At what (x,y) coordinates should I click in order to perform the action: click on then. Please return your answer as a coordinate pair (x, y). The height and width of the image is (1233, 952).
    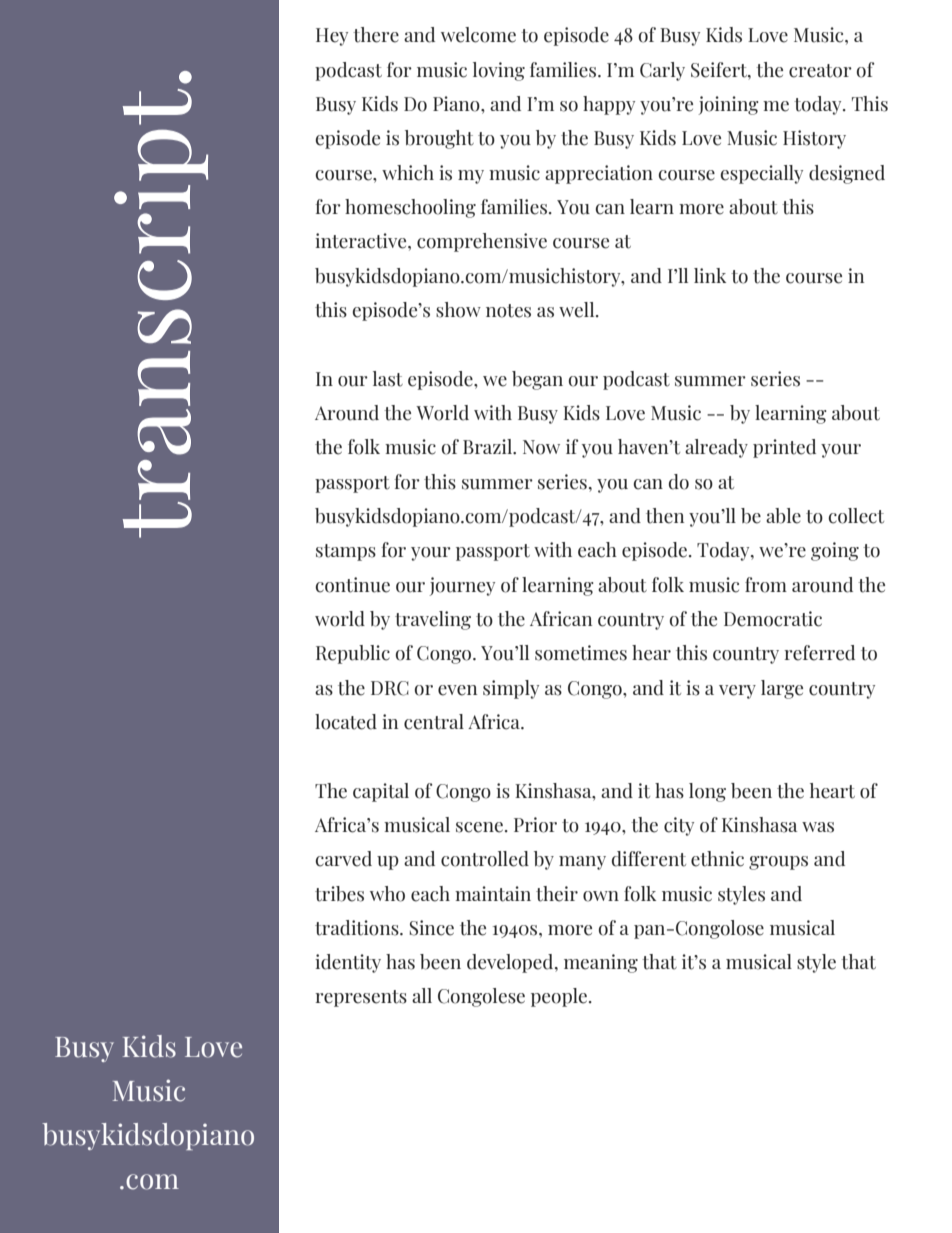
    Looking at the image, I should click on (665, 516).
